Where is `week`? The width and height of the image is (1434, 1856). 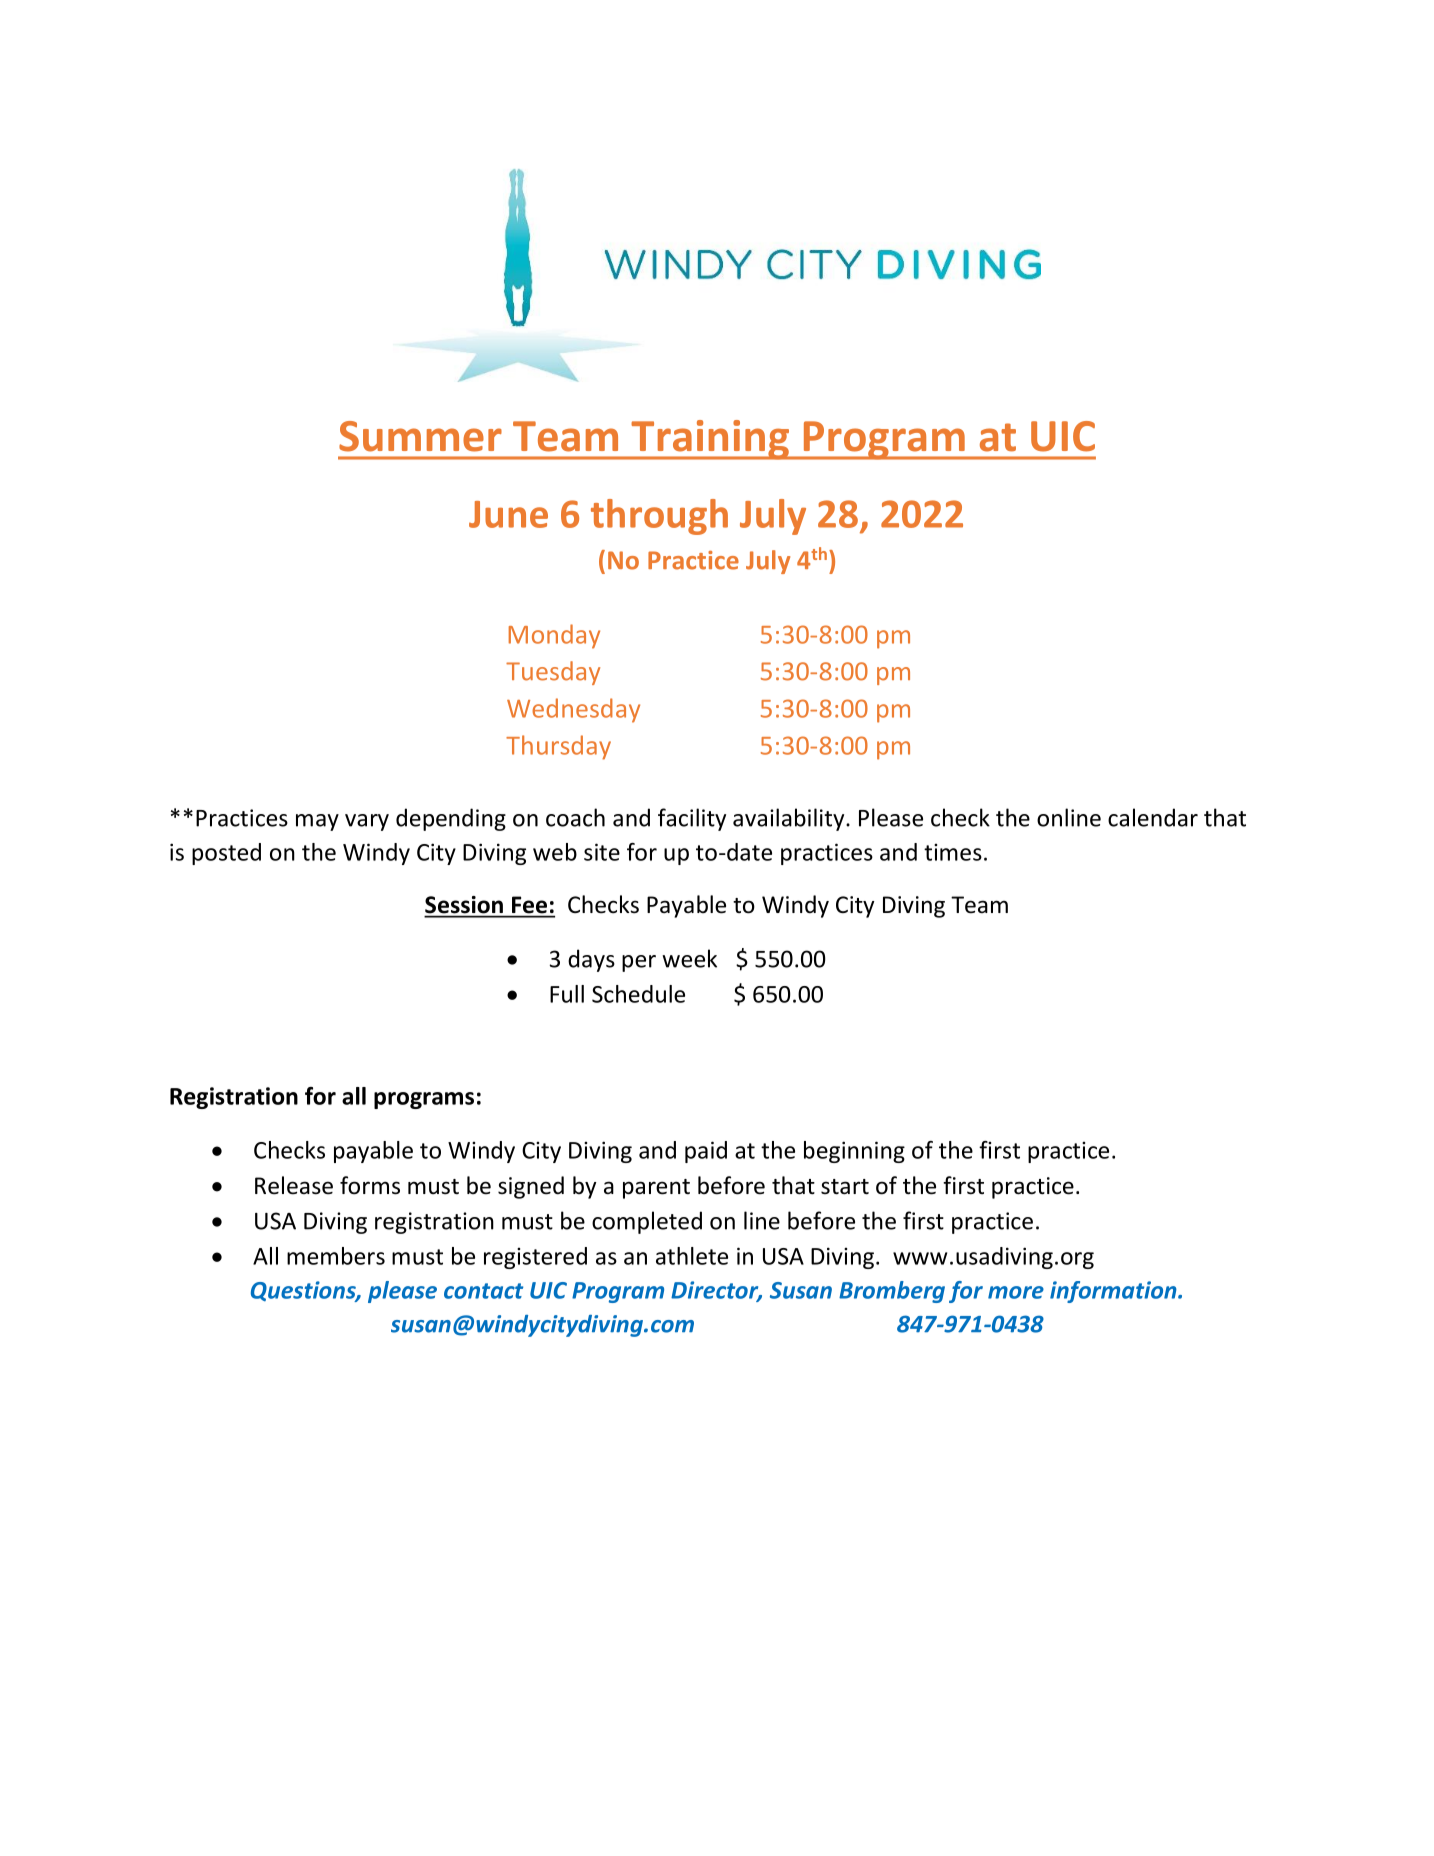 week is located at coordinates (689, 958).
